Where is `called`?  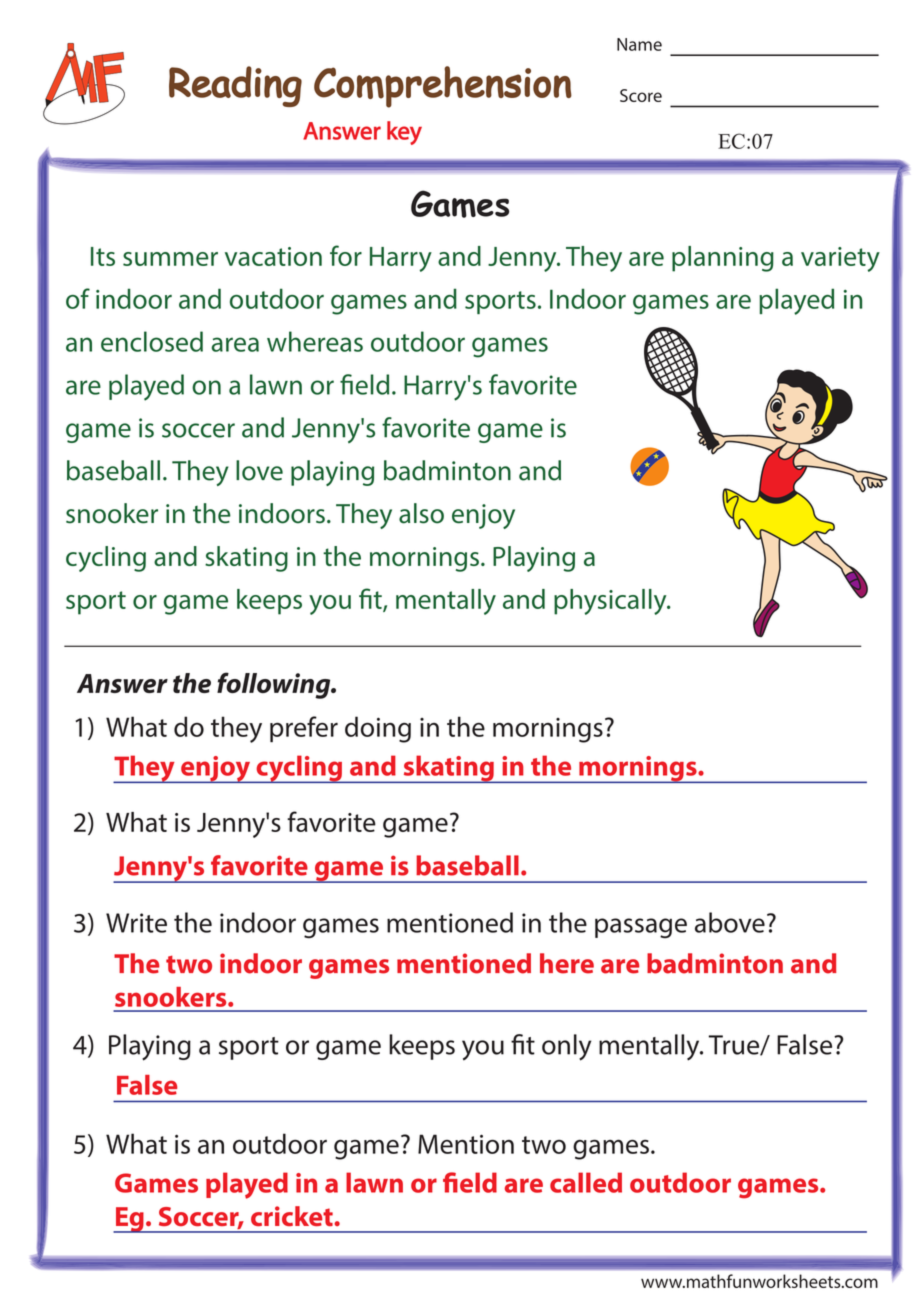
called is located at coordinates (586, 1182).
